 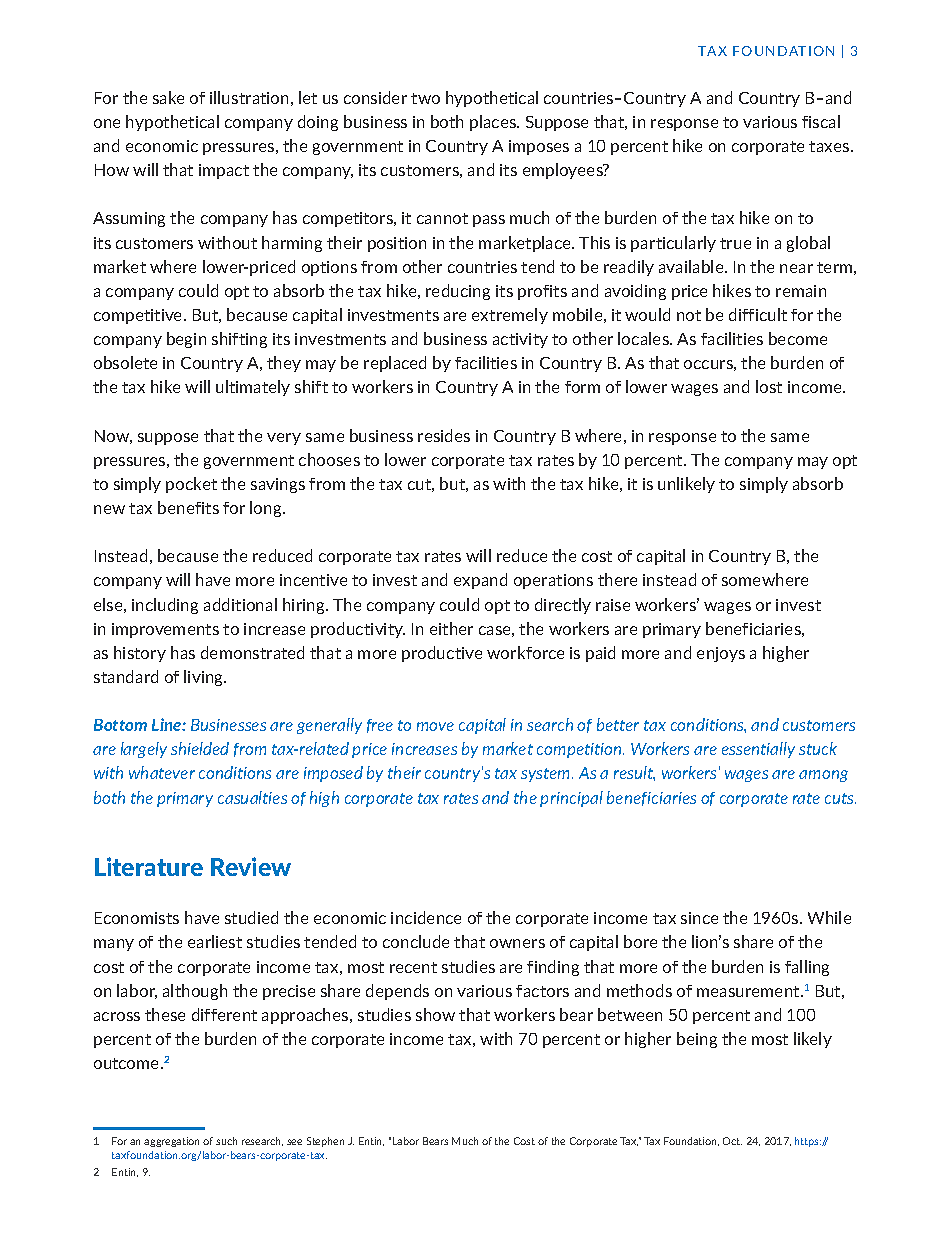 What do you see at coordinates (168, 97) in the screenshot?
I see `sake` at bounding box center [168, 97].
